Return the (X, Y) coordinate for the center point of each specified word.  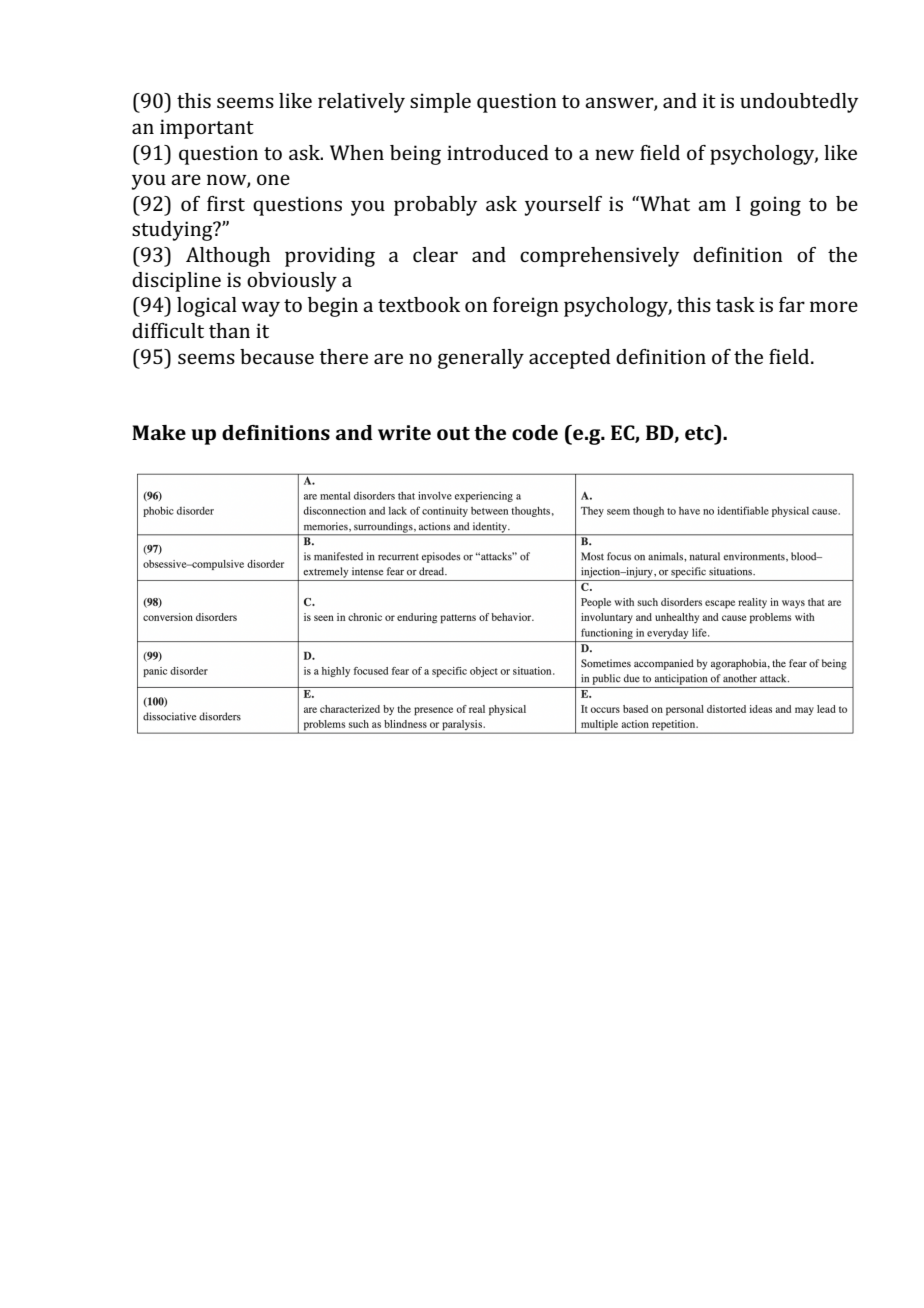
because (277, 356)
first (226, 203)
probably (435, 206)
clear (435, 254)
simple (440, 103)
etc (700, 432)
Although (228, 257)
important (207, 129)
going (775, 206)
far (792, 304)
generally (481, 359)
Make (159, 432)
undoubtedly (799, 103)
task (735, 304)
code (535, 432)
